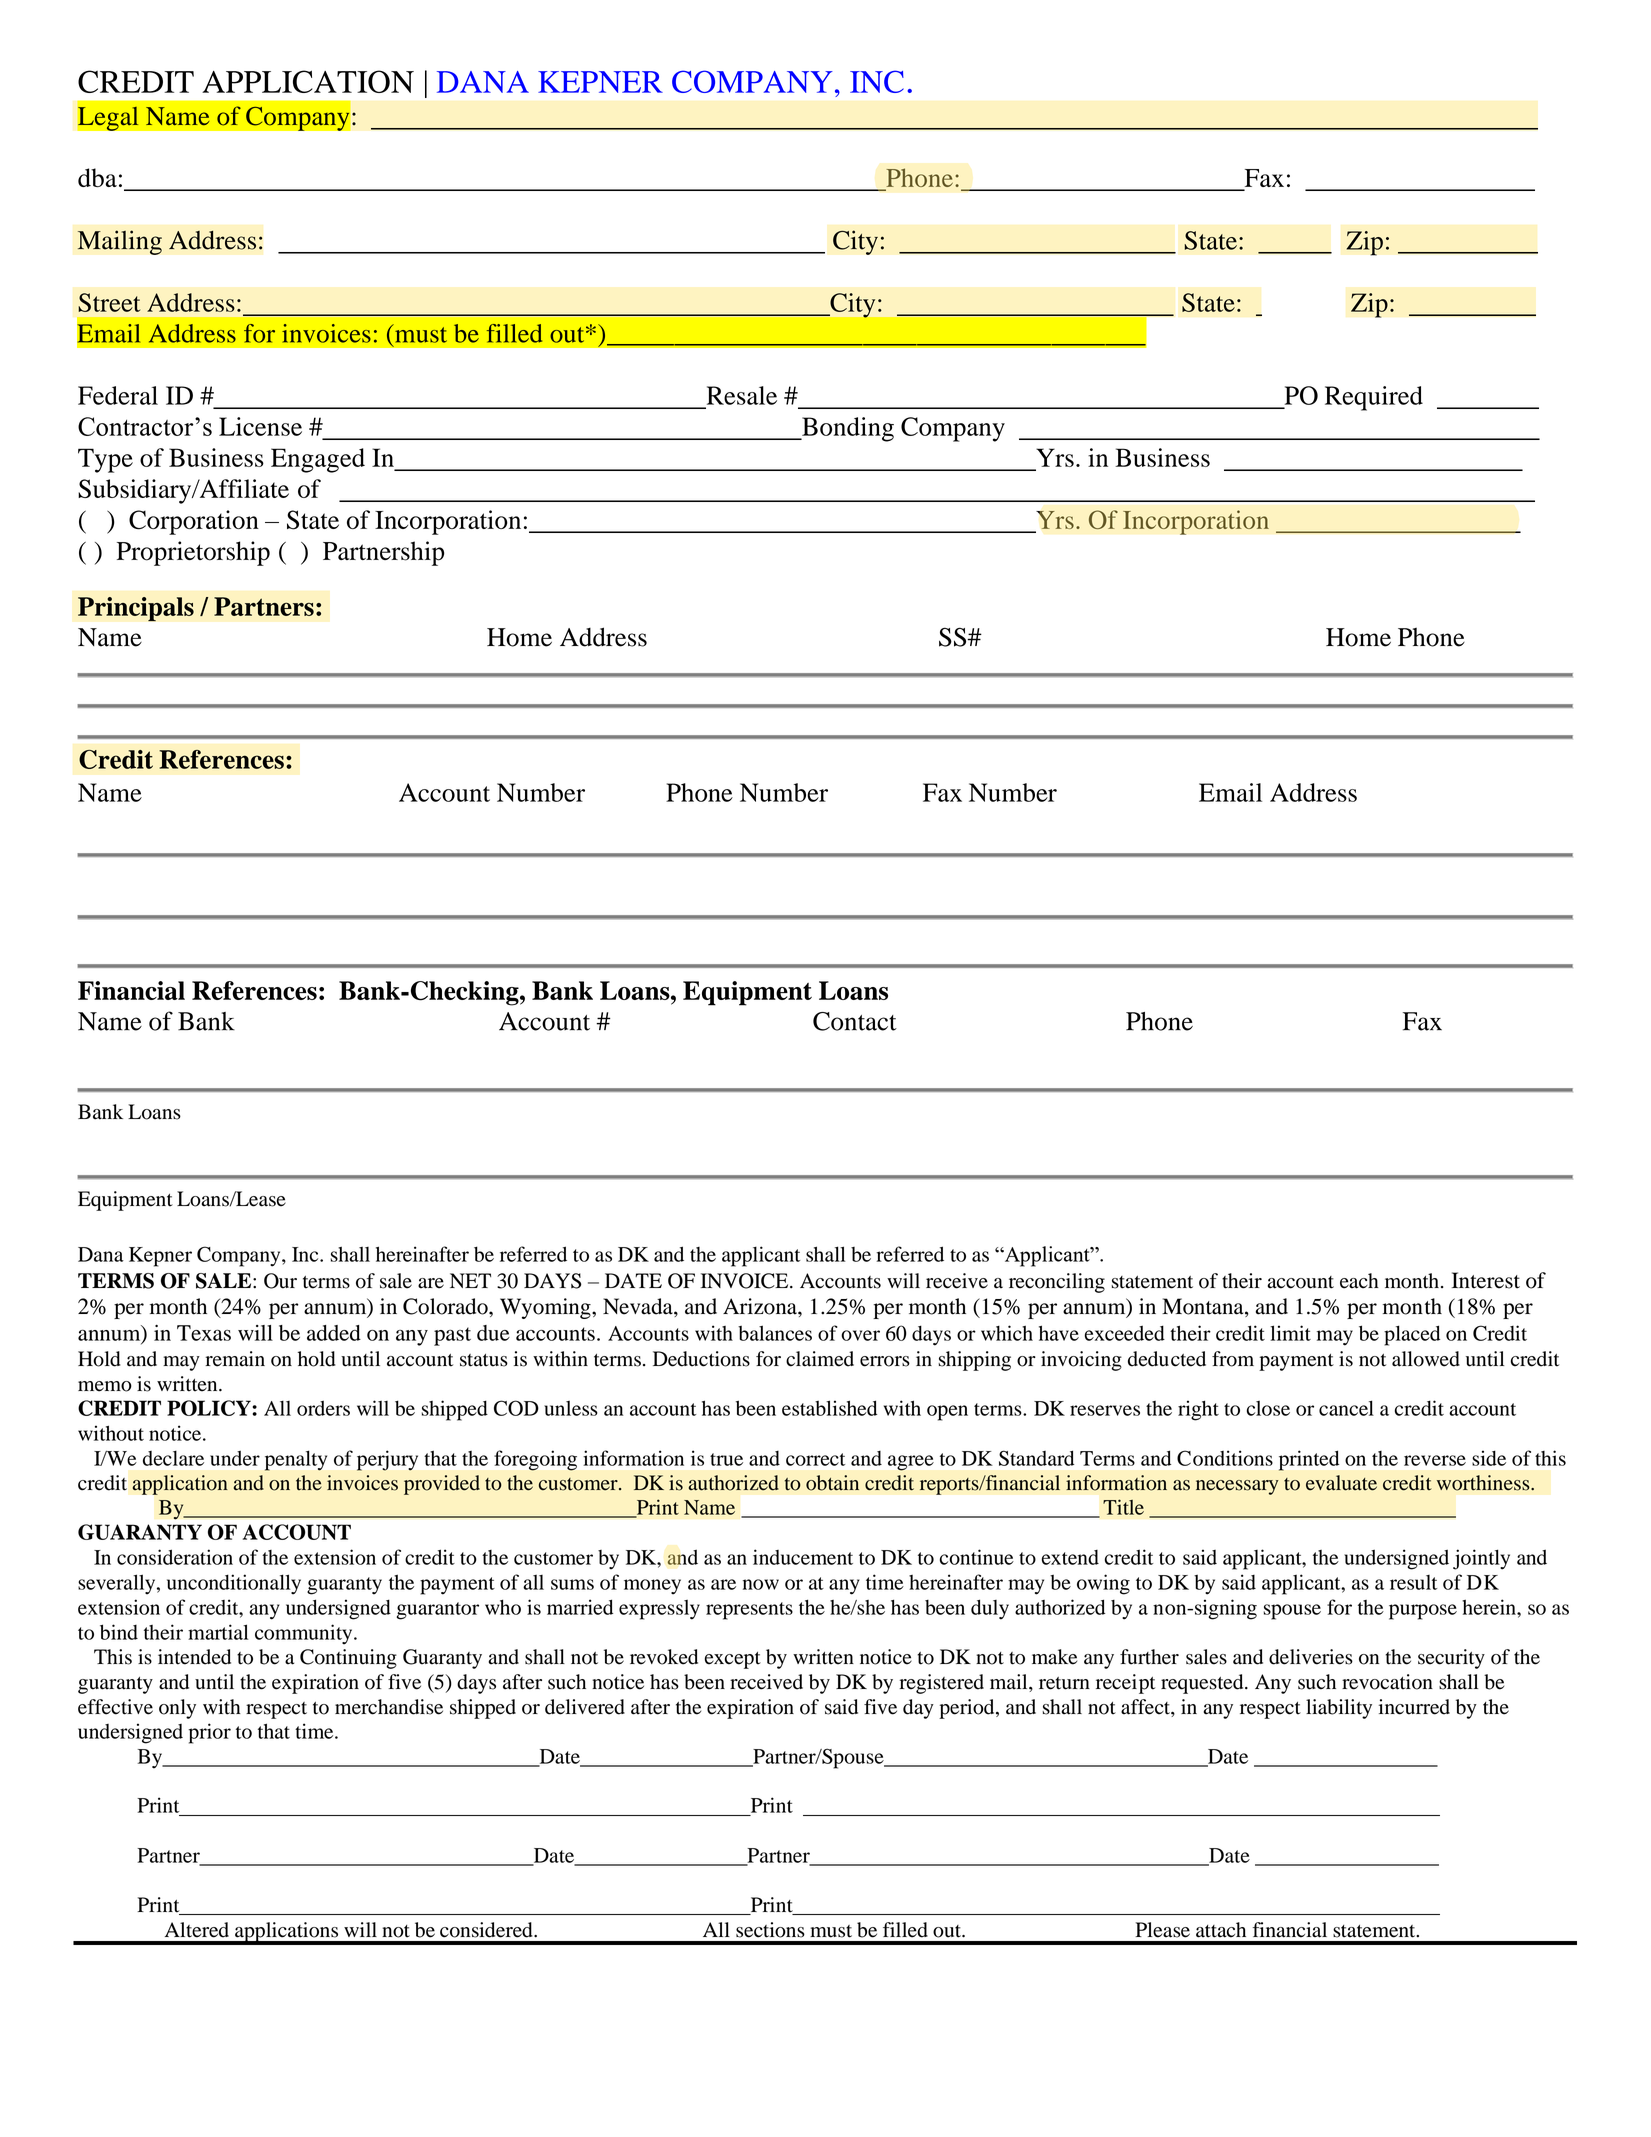 The height and width of the screenshot is (2137, 1651). I want to click on penalty, so click(296, 1461).
